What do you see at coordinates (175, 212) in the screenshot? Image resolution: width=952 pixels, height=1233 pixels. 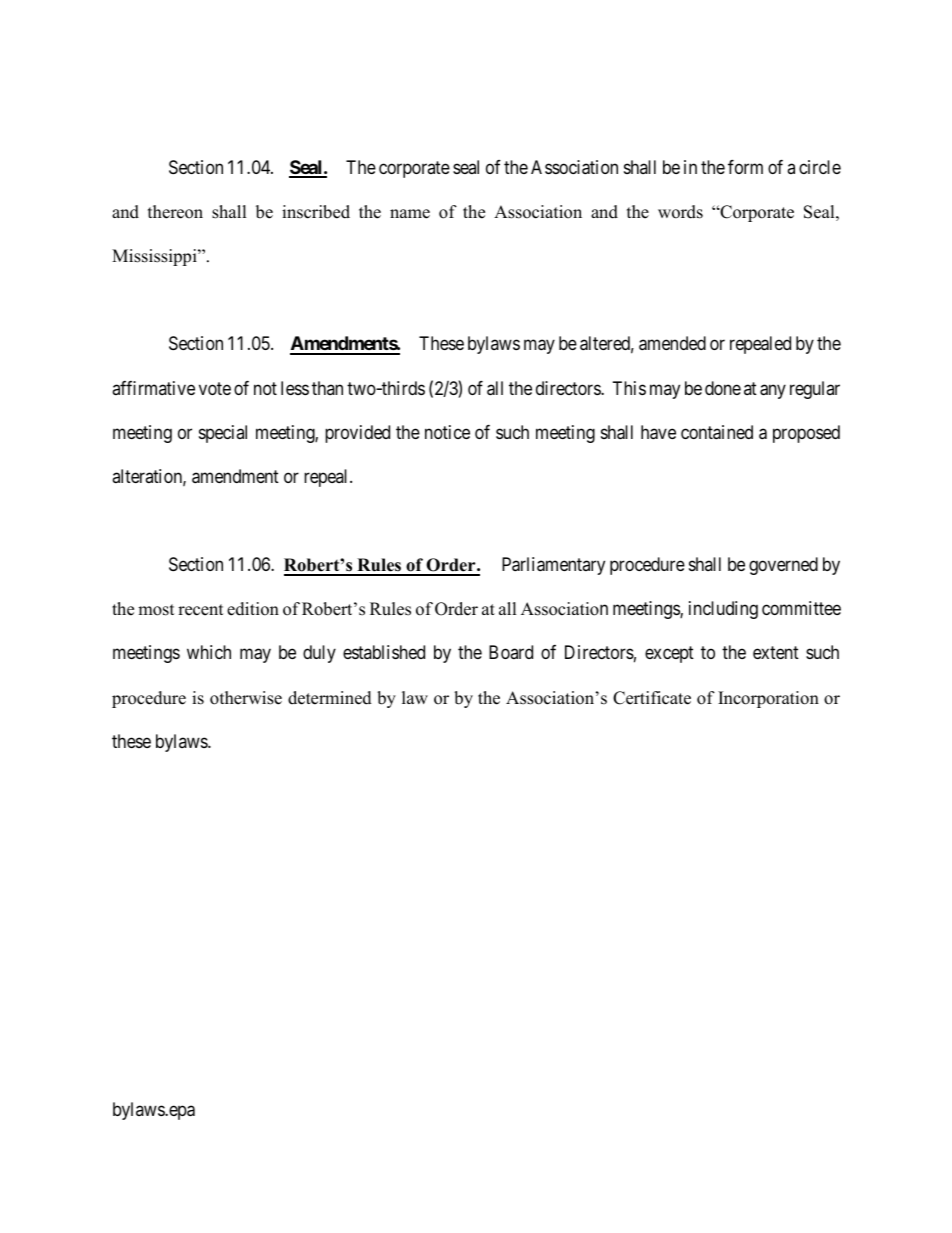 I see `thereon` at bounding box center [175, 212].
